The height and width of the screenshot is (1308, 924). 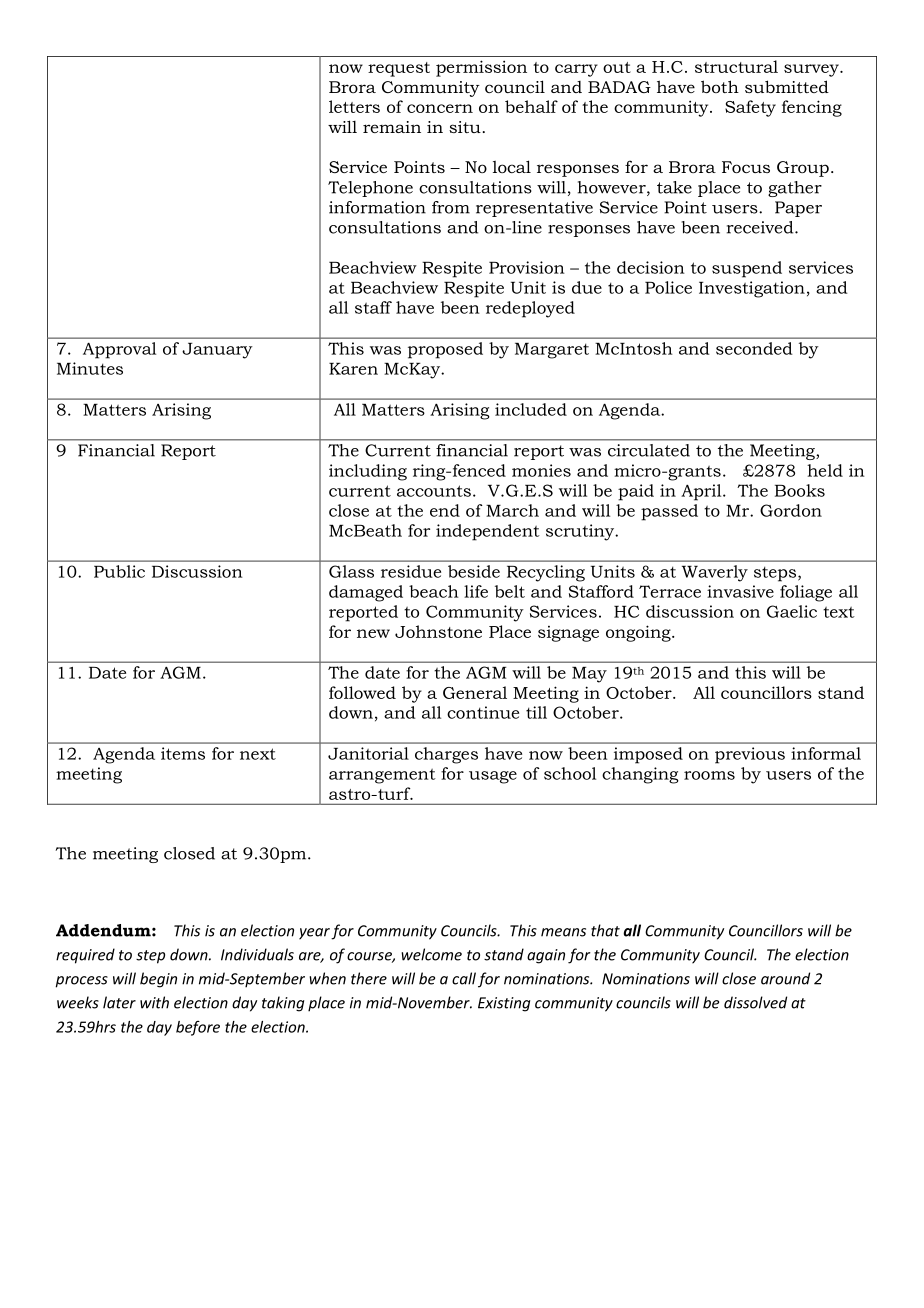 What do you see at coordinates (354, 106) in the screenshot?
I see `letters` at bounding box center [354, 106].
